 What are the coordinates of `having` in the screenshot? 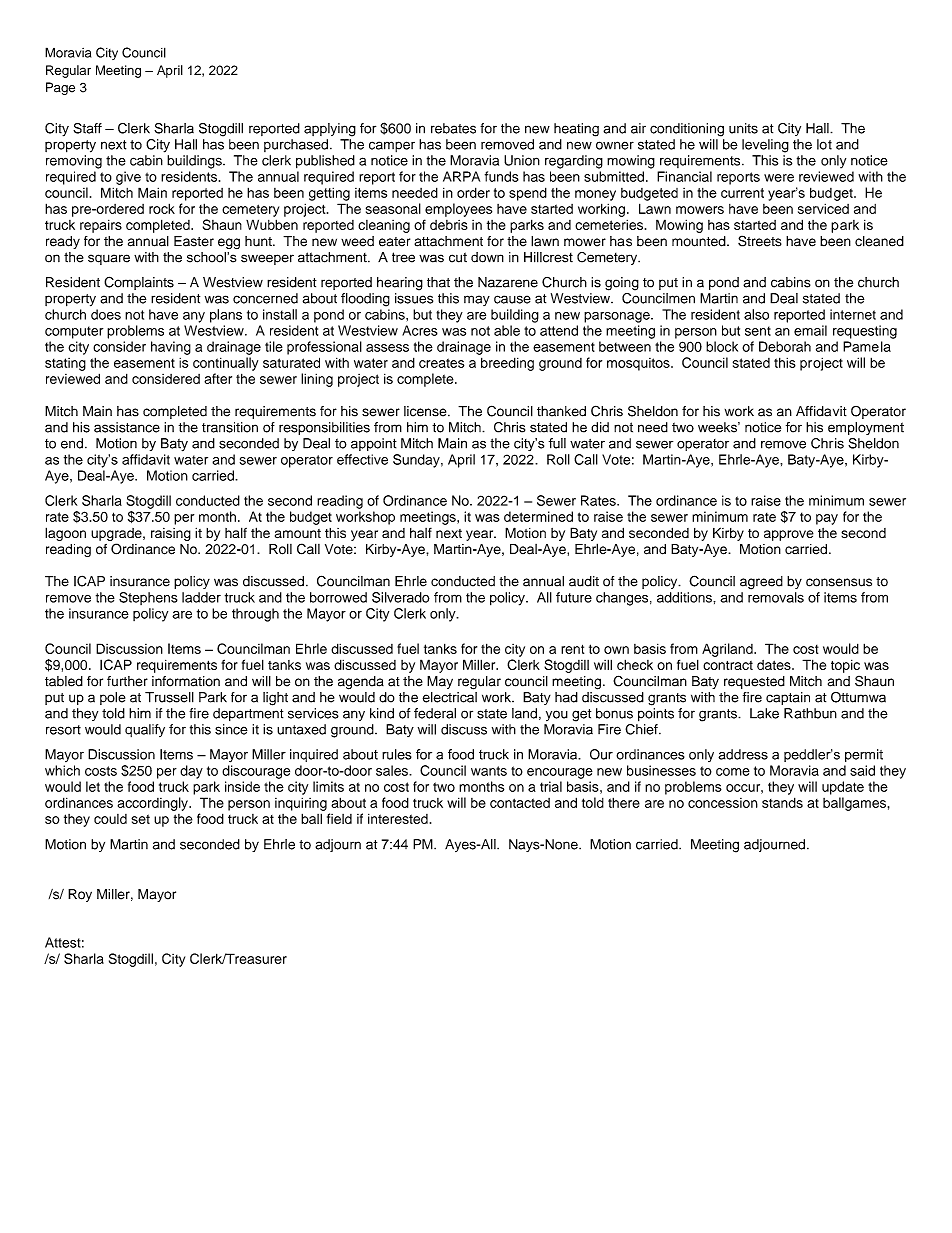 It's located at (171, 348).
